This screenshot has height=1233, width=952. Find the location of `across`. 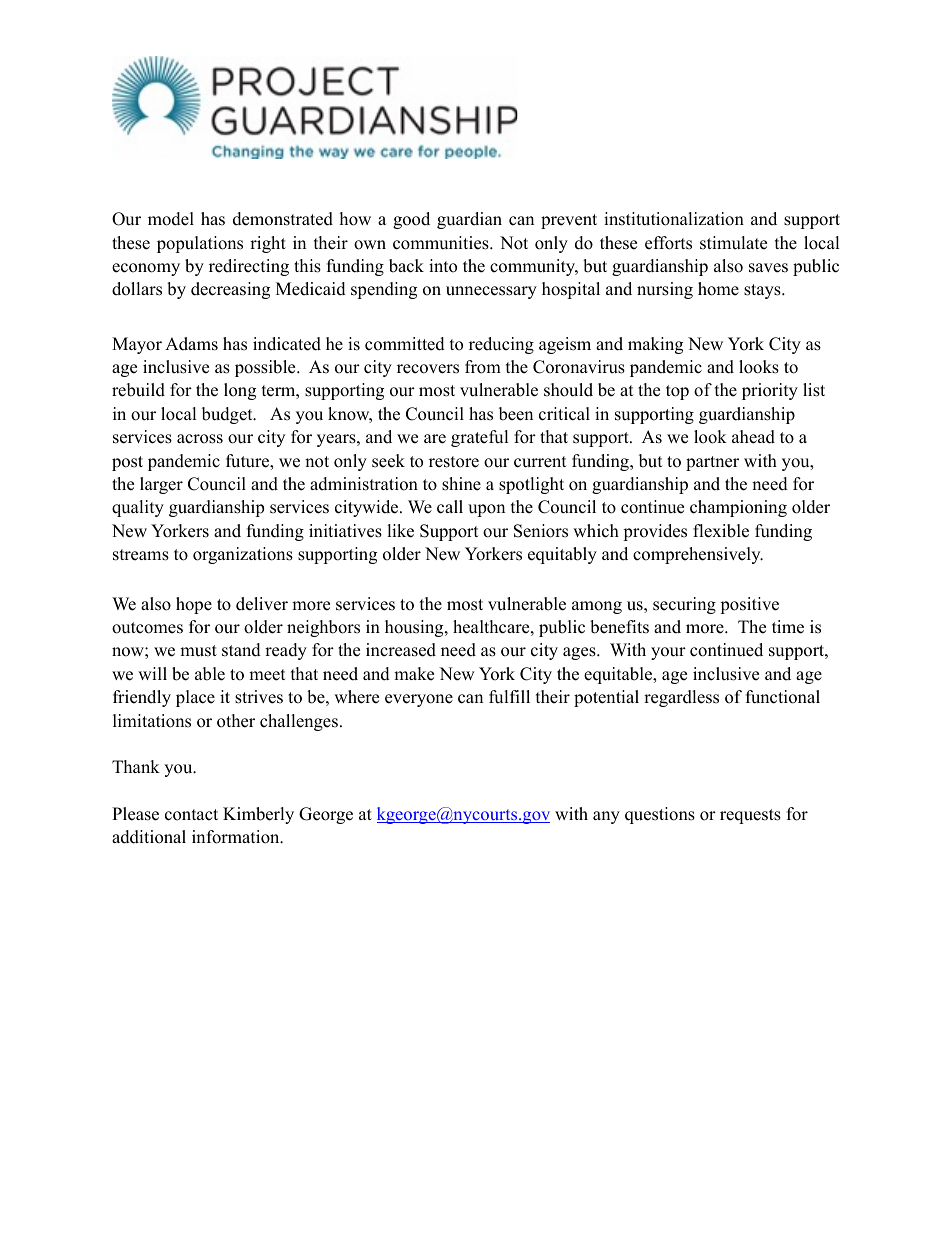

across is located at coordinates (200, 439).
